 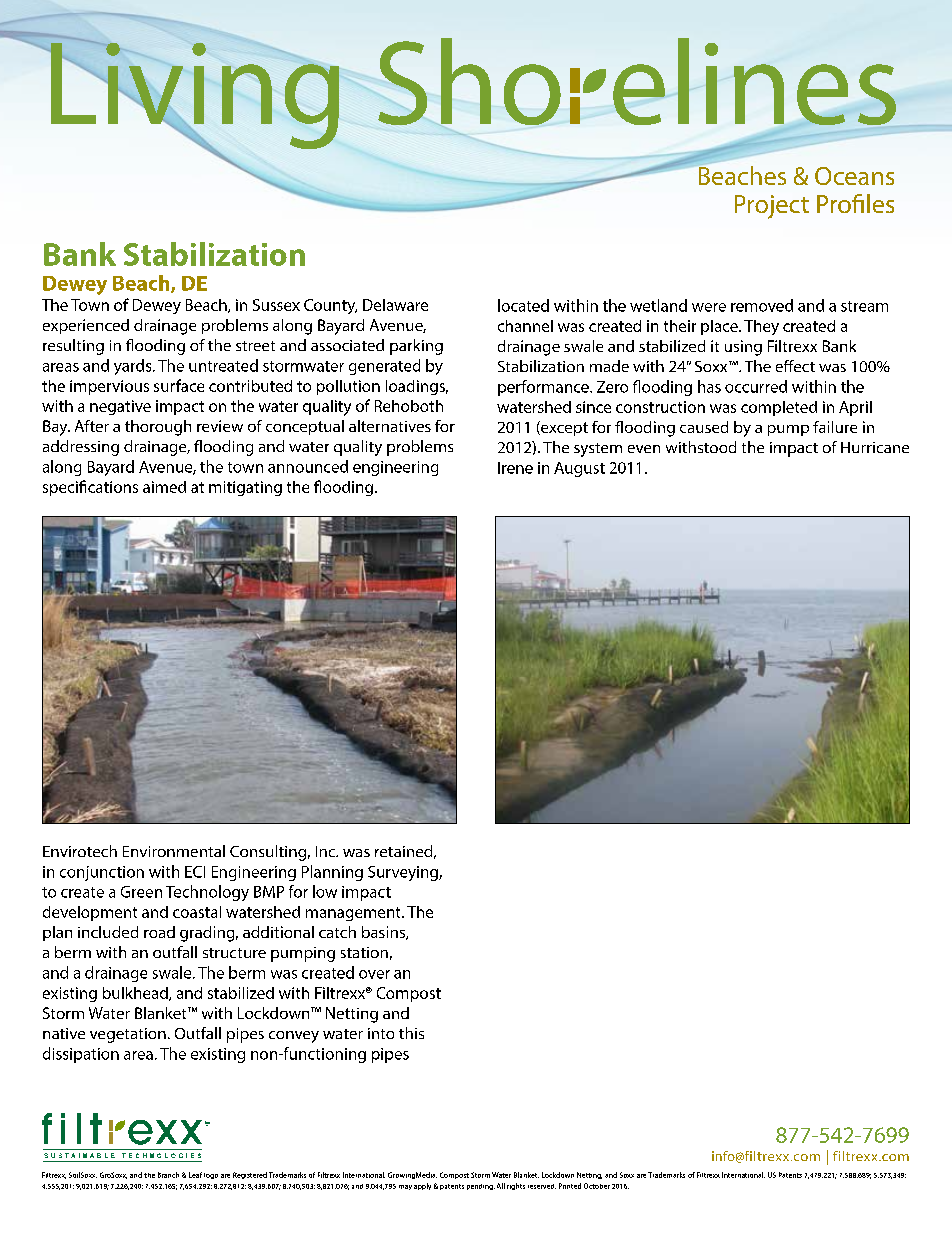 I want to click on October, so click(x=597, y=1186).
